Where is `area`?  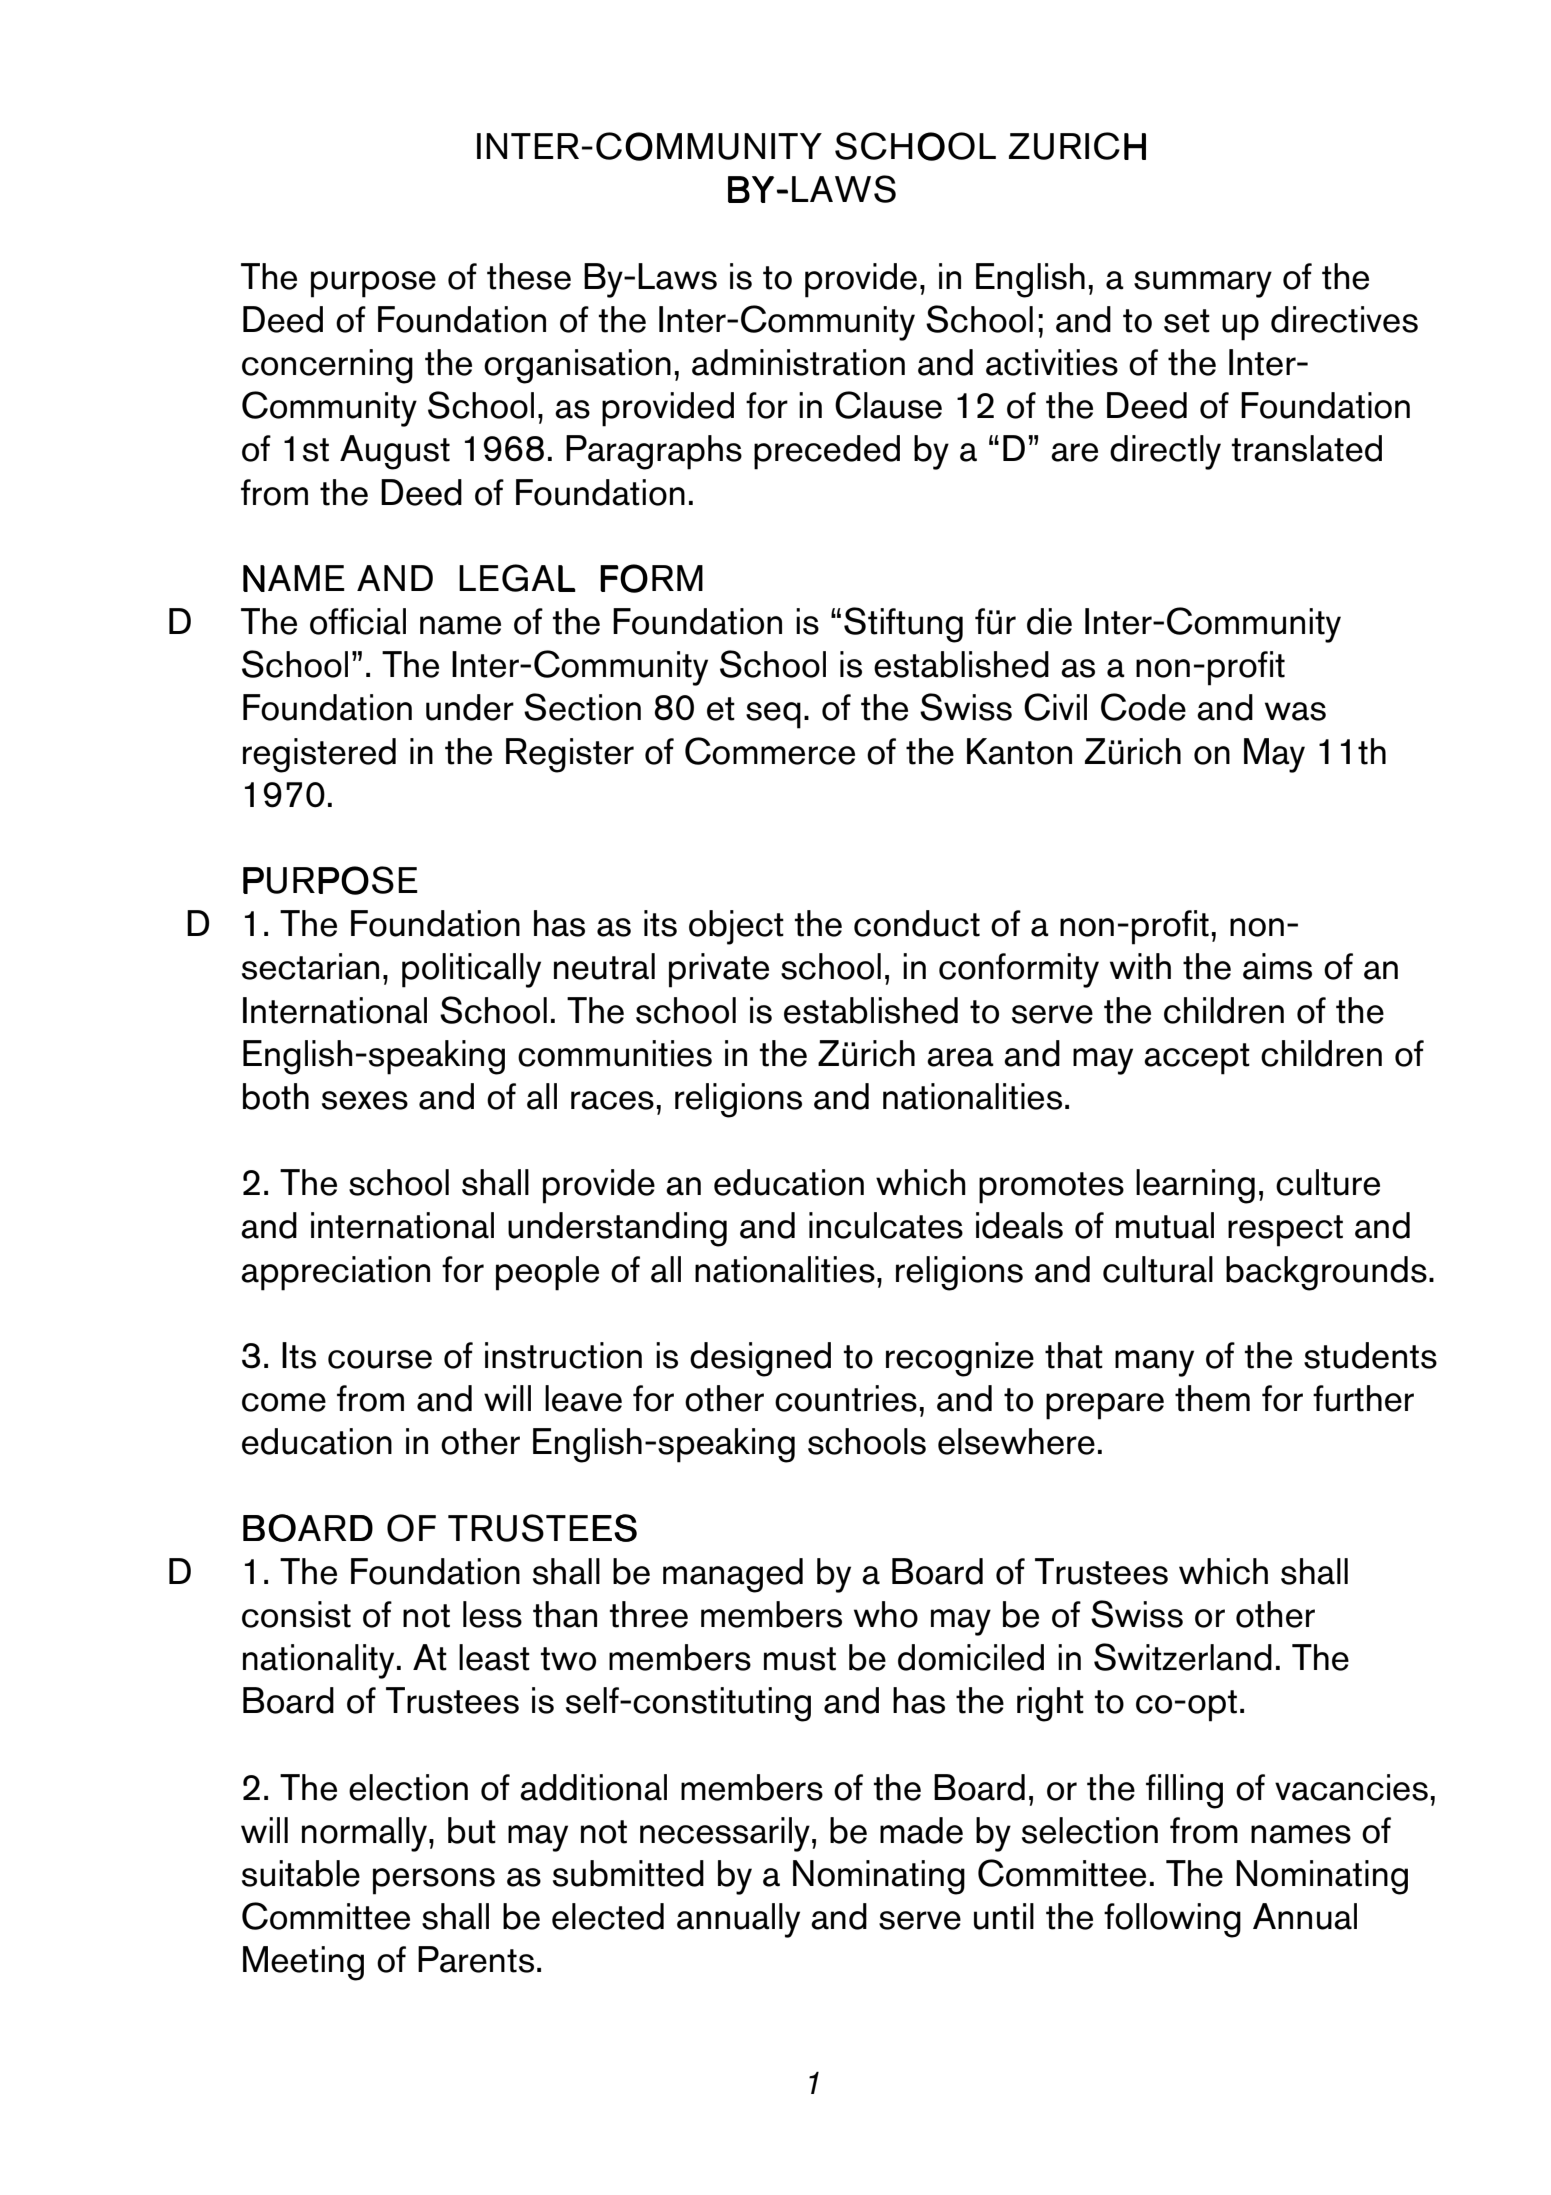
area is located at coordinates (960, 1057).
